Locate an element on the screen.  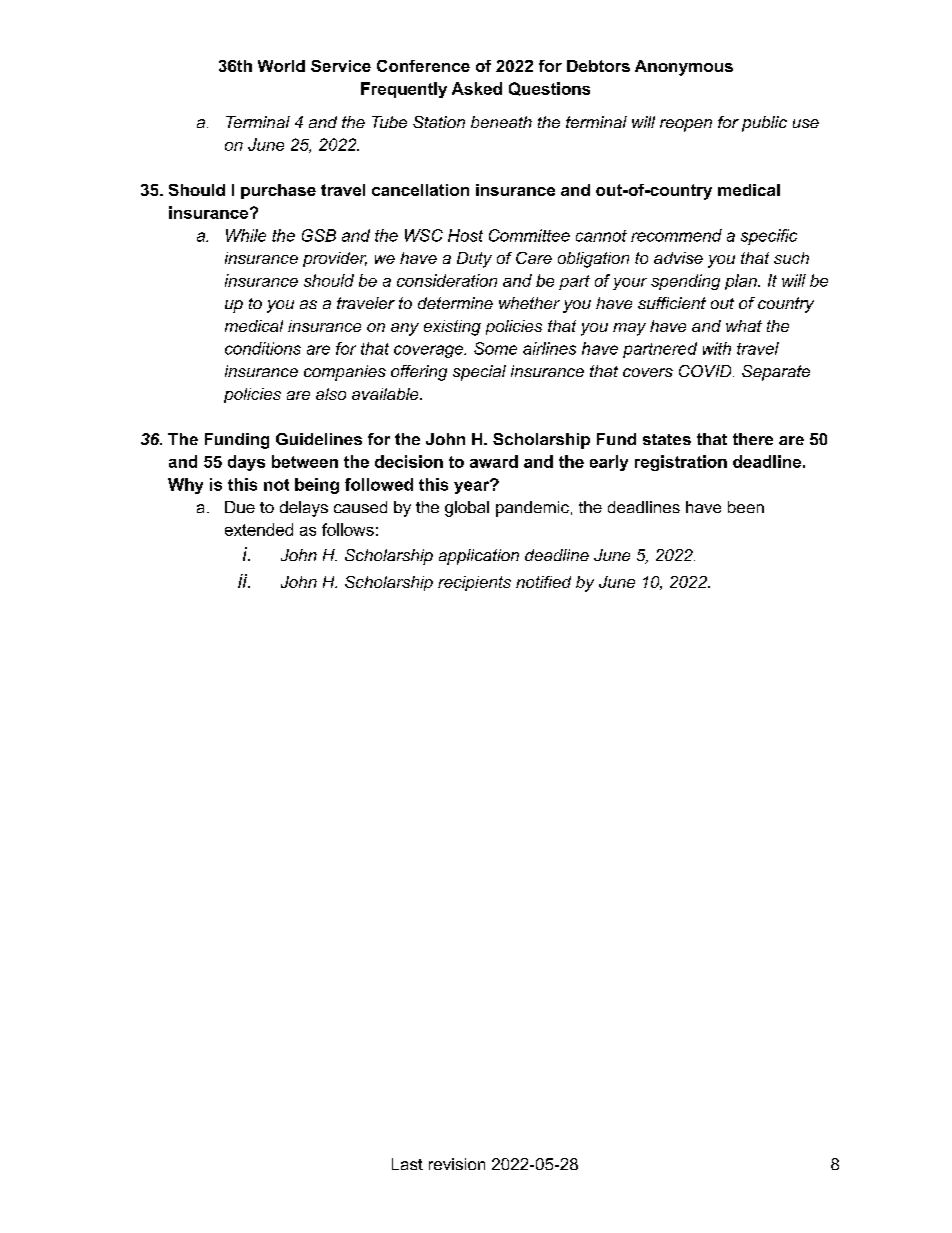
recipients is located at coordinates (474, 583).
